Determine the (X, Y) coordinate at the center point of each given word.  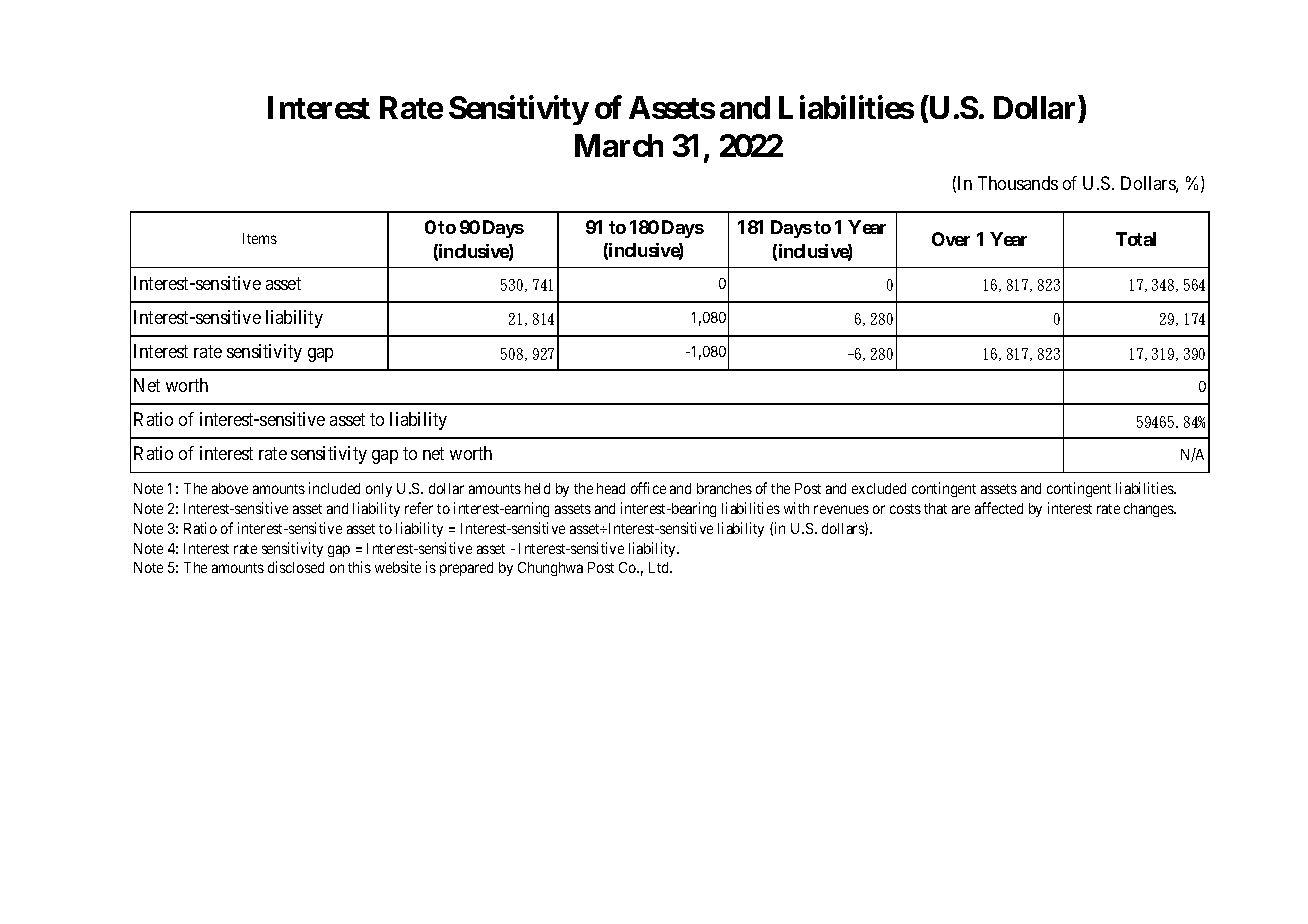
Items (260, 238)
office (648, 488)
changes (1149, 510)
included (334, 488)
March (619, 145)
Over (951, 239)
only (379, 490)
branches (724, 488)
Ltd (660, 567)
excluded (879, 488)
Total (1136, 239)
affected (999, 508)
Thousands (1018, 183)
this (359, 567)
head (611, 488)
